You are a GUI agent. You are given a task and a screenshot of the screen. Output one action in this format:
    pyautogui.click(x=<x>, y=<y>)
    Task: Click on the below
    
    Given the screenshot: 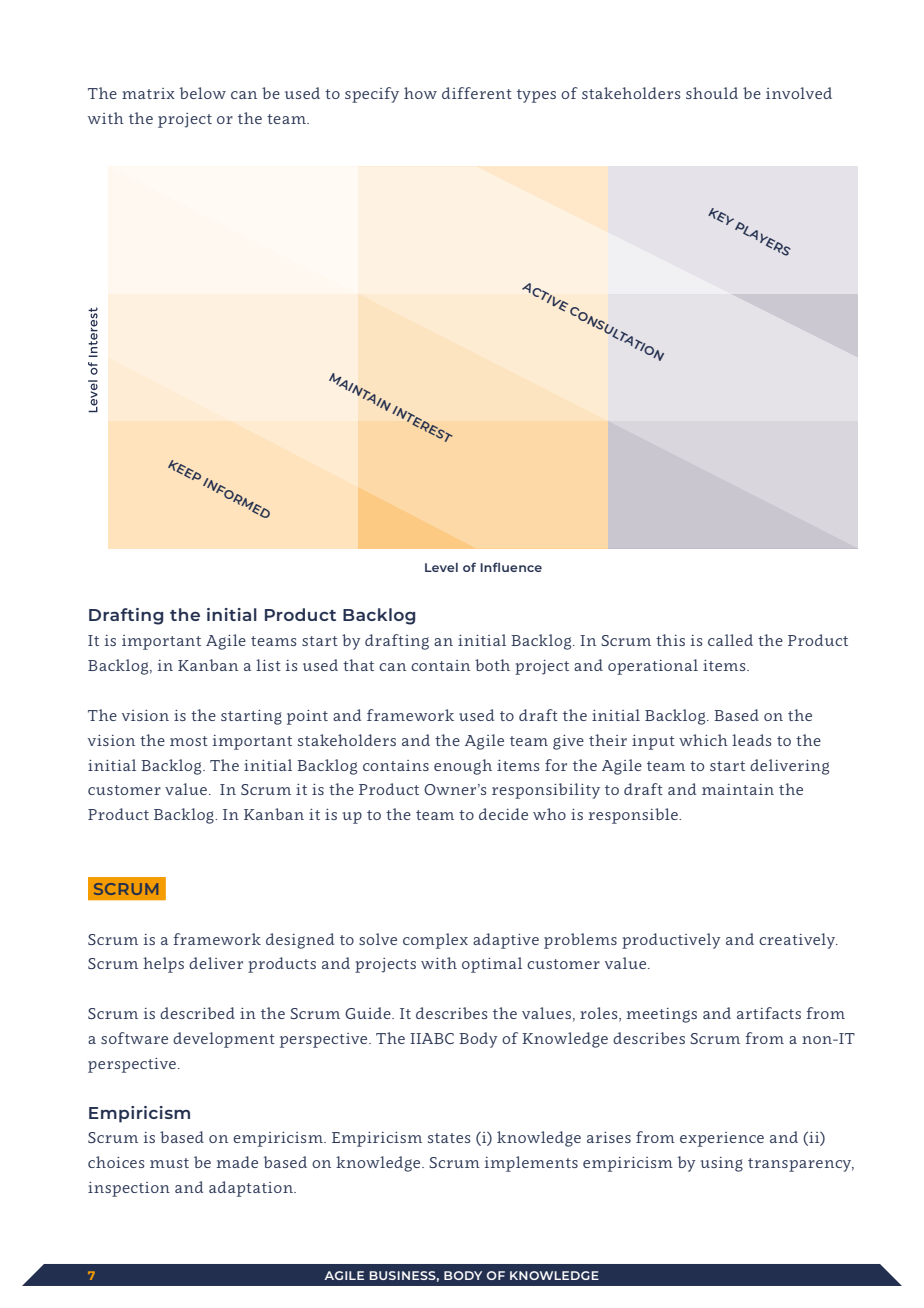 What is the action you would take?
    pyautogui.click(x=203, y=93)
